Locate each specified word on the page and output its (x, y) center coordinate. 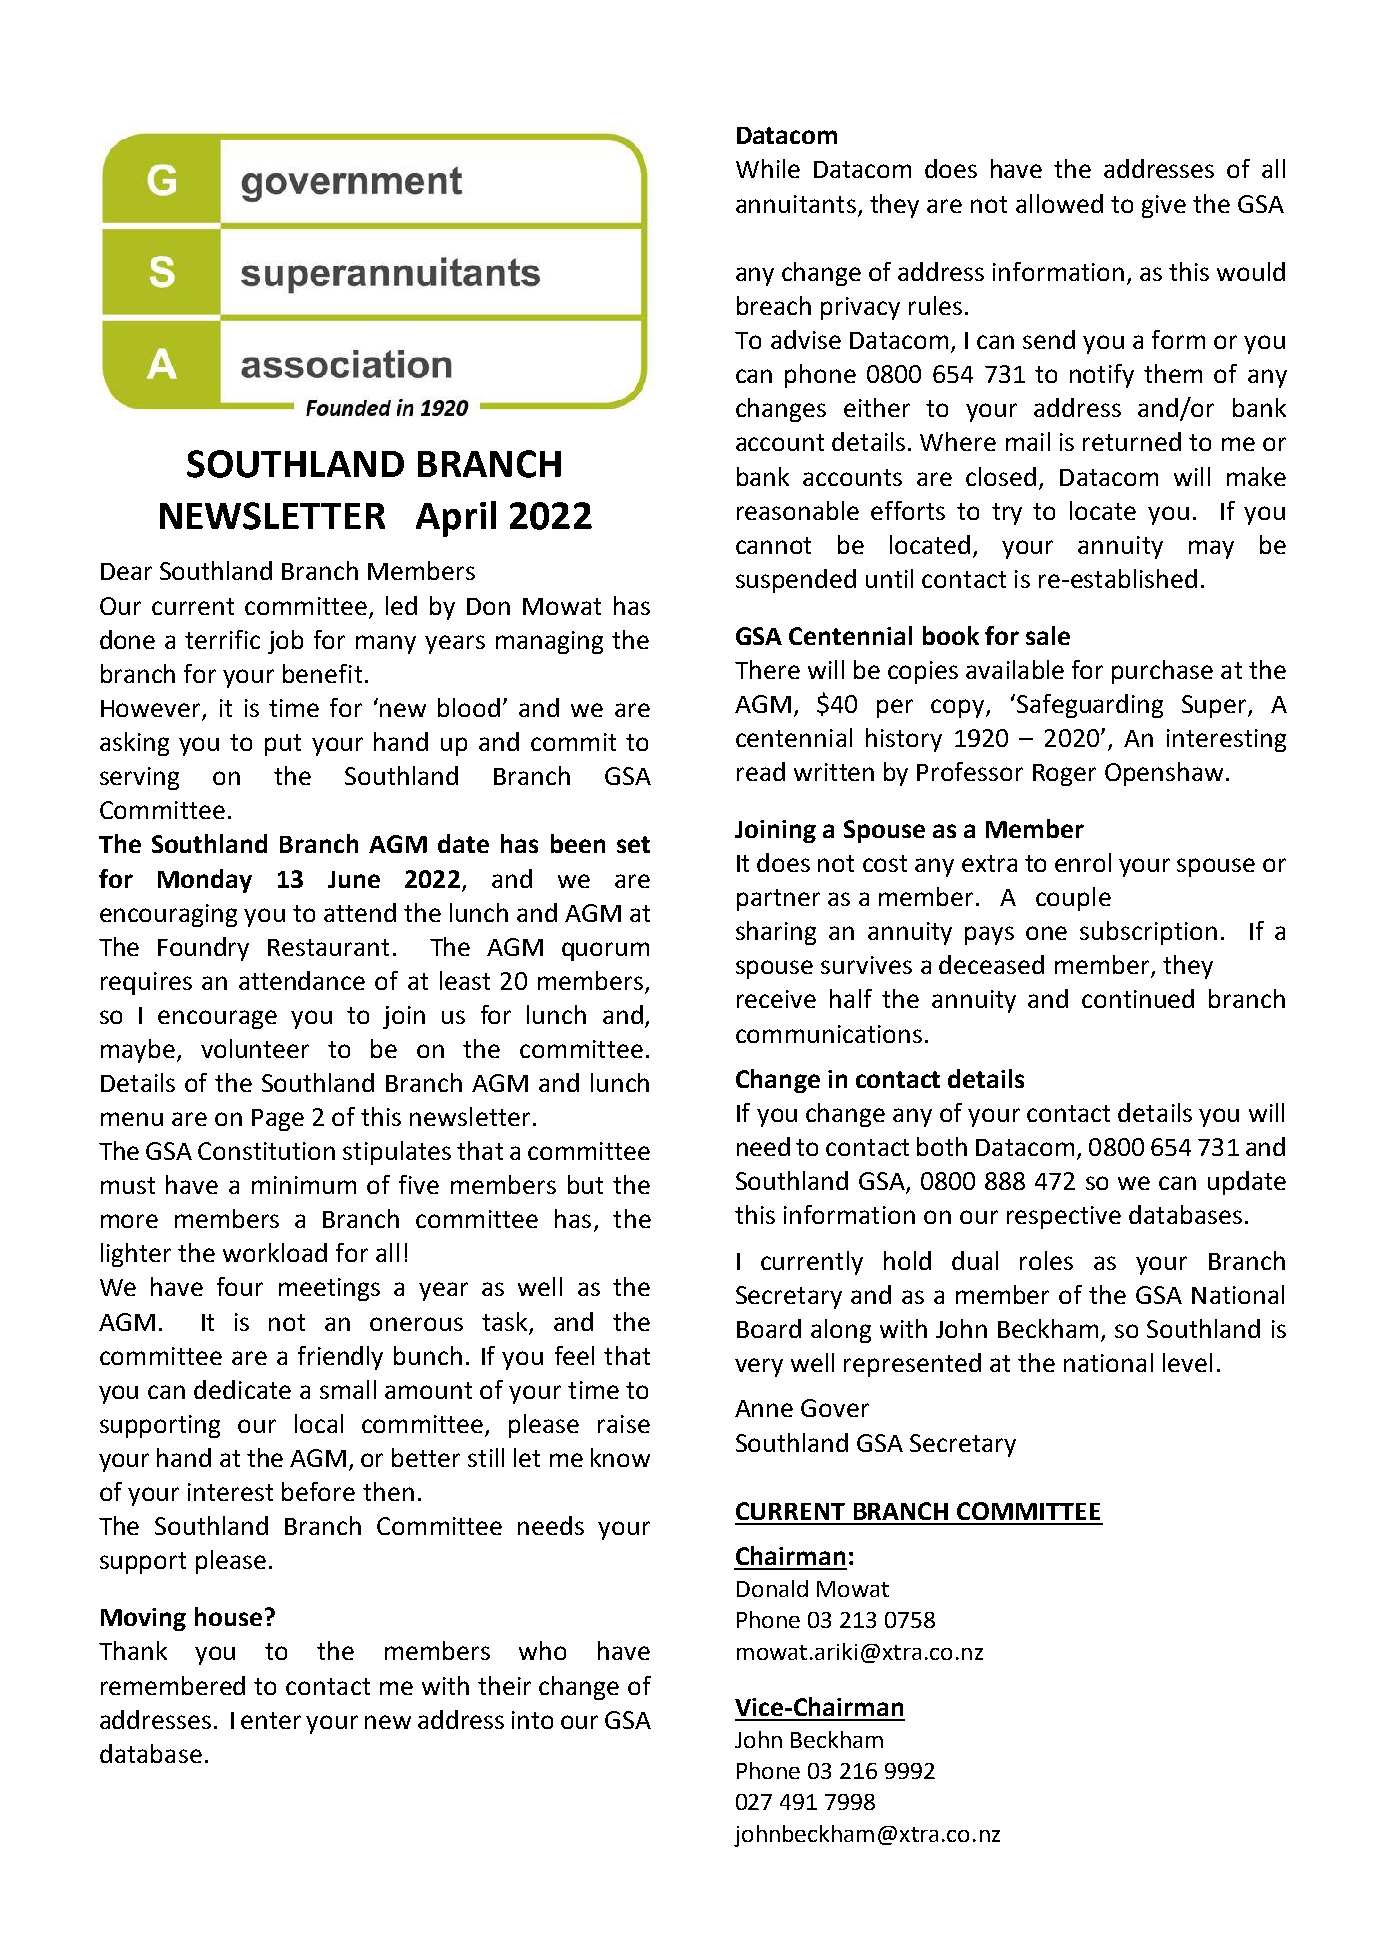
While (768, 168)
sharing (776, 933)
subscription (1148, 933)
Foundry (203, 949)
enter (271, 1720)
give (1164, 206)
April (456, 519)
